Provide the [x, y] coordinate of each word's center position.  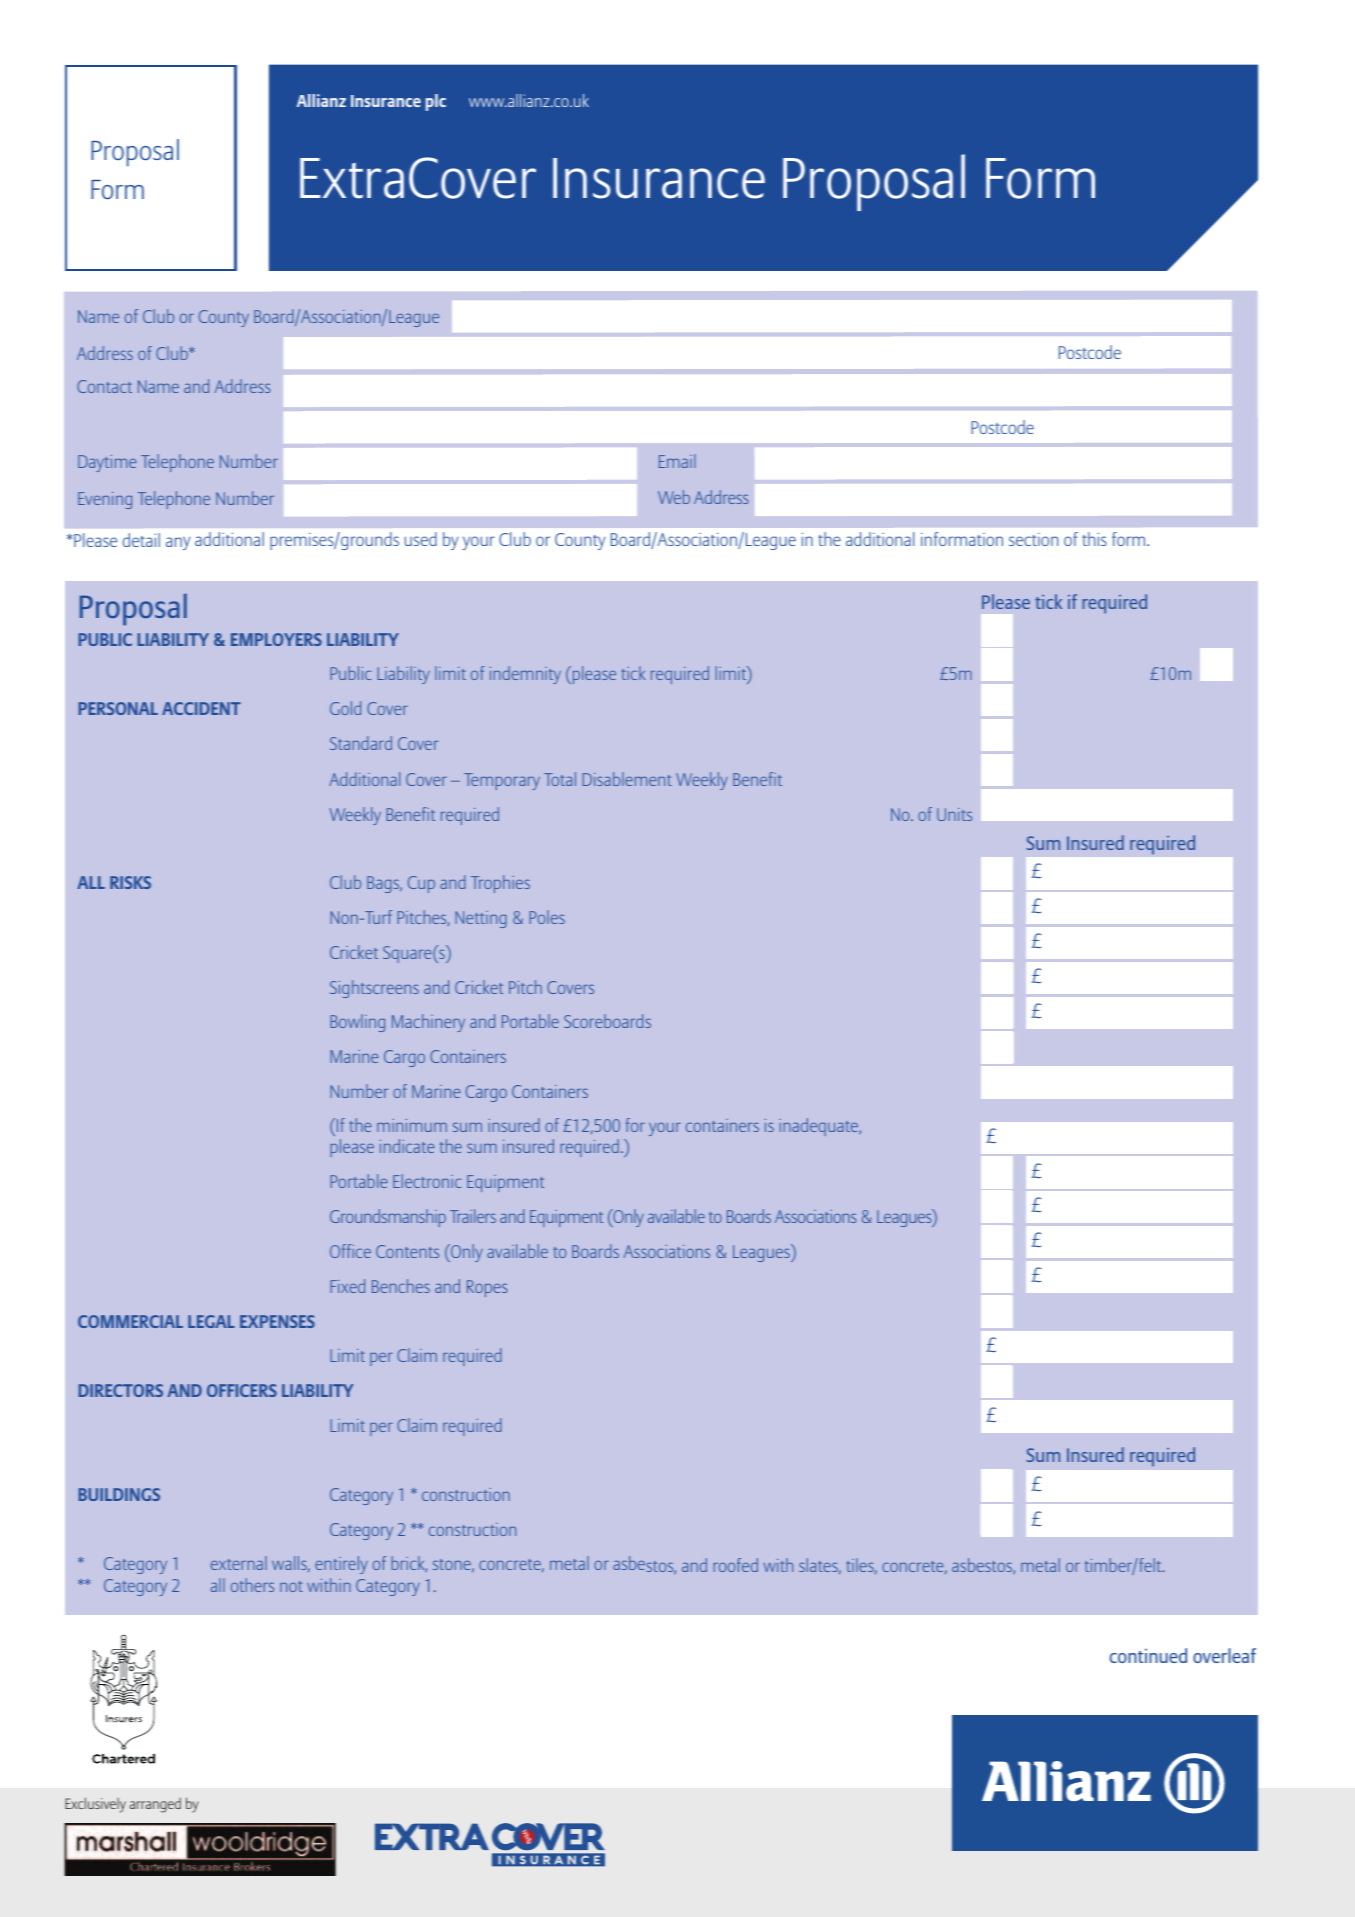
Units [954, 814]
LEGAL [211, 1321]
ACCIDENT [201, 708]
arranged [155, 1805]
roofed [735, 1565]
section [1033, 539]
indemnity [525, 675]
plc [436, 102]
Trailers [473, 1216]
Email [677, 461]
